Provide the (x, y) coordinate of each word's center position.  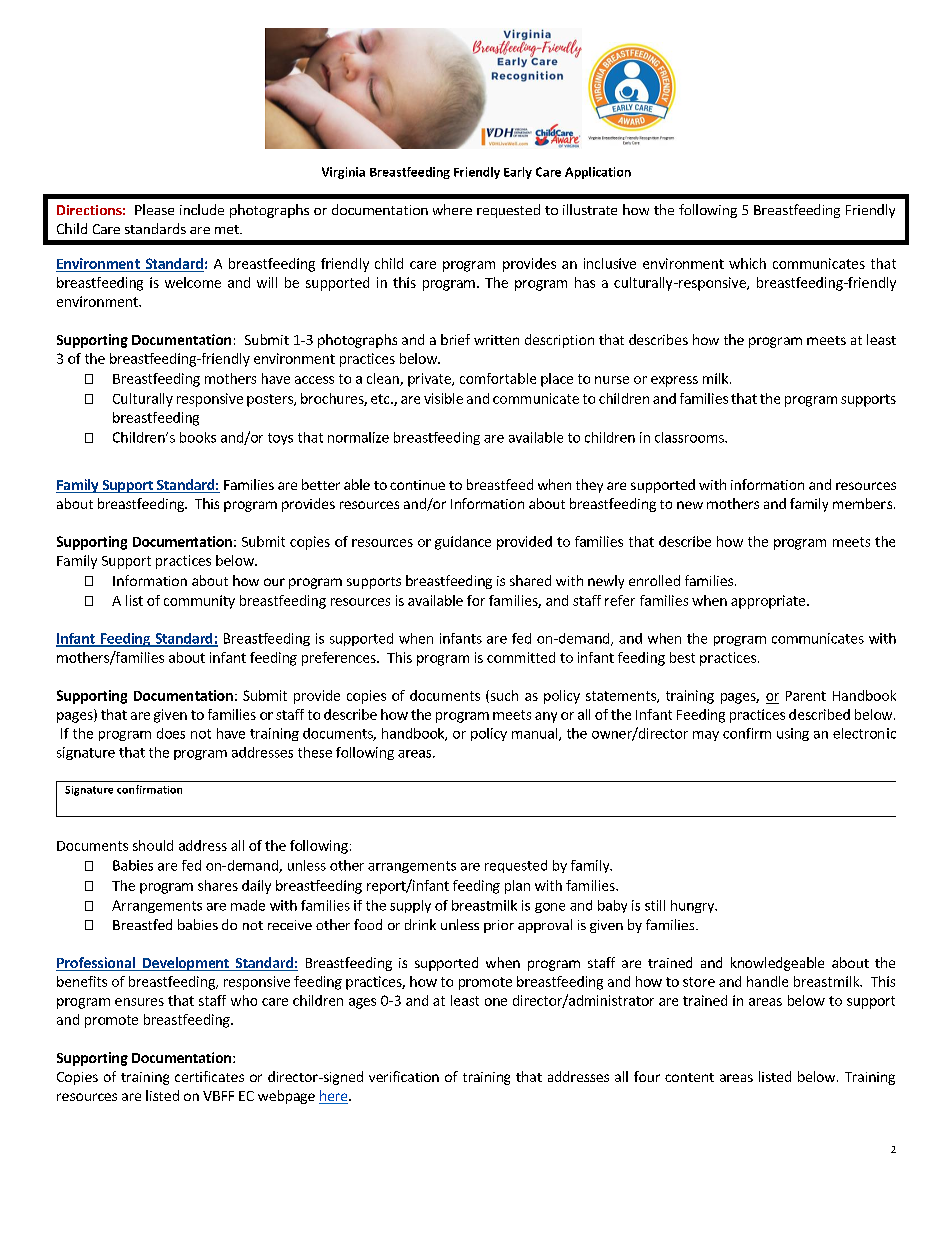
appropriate (769, 602)
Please (154, 209)
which (747, 263)
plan (517, 887)
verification (404, 1076)
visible (443, 398)
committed (521, 657)
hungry (693, 906)
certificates (209, 1076)
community (199, 602)
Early (518, 173)
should (153, 845)
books (198, 437)
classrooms (690, 437)
